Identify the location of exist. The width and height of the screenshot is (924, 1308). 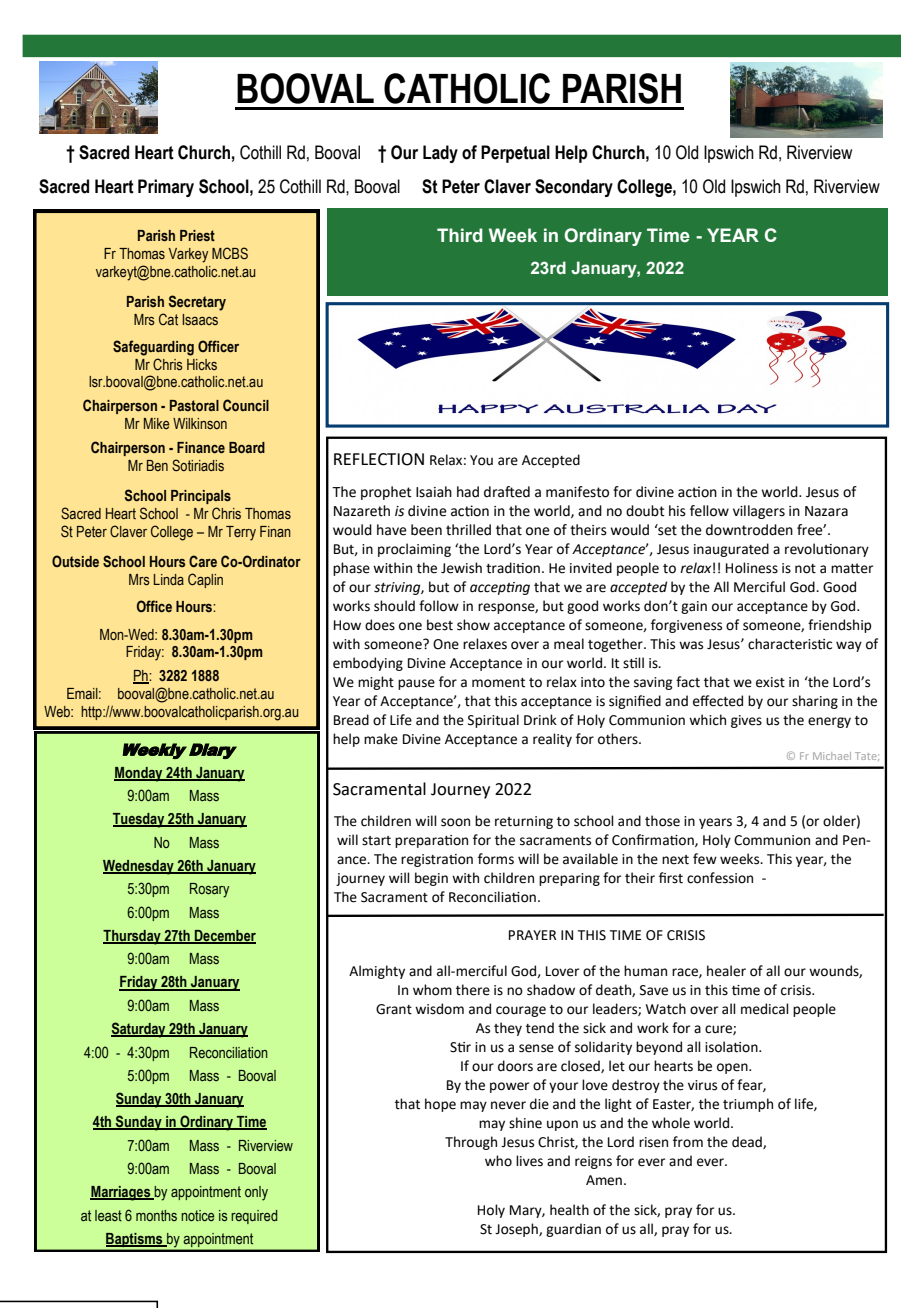
(770, 682).
